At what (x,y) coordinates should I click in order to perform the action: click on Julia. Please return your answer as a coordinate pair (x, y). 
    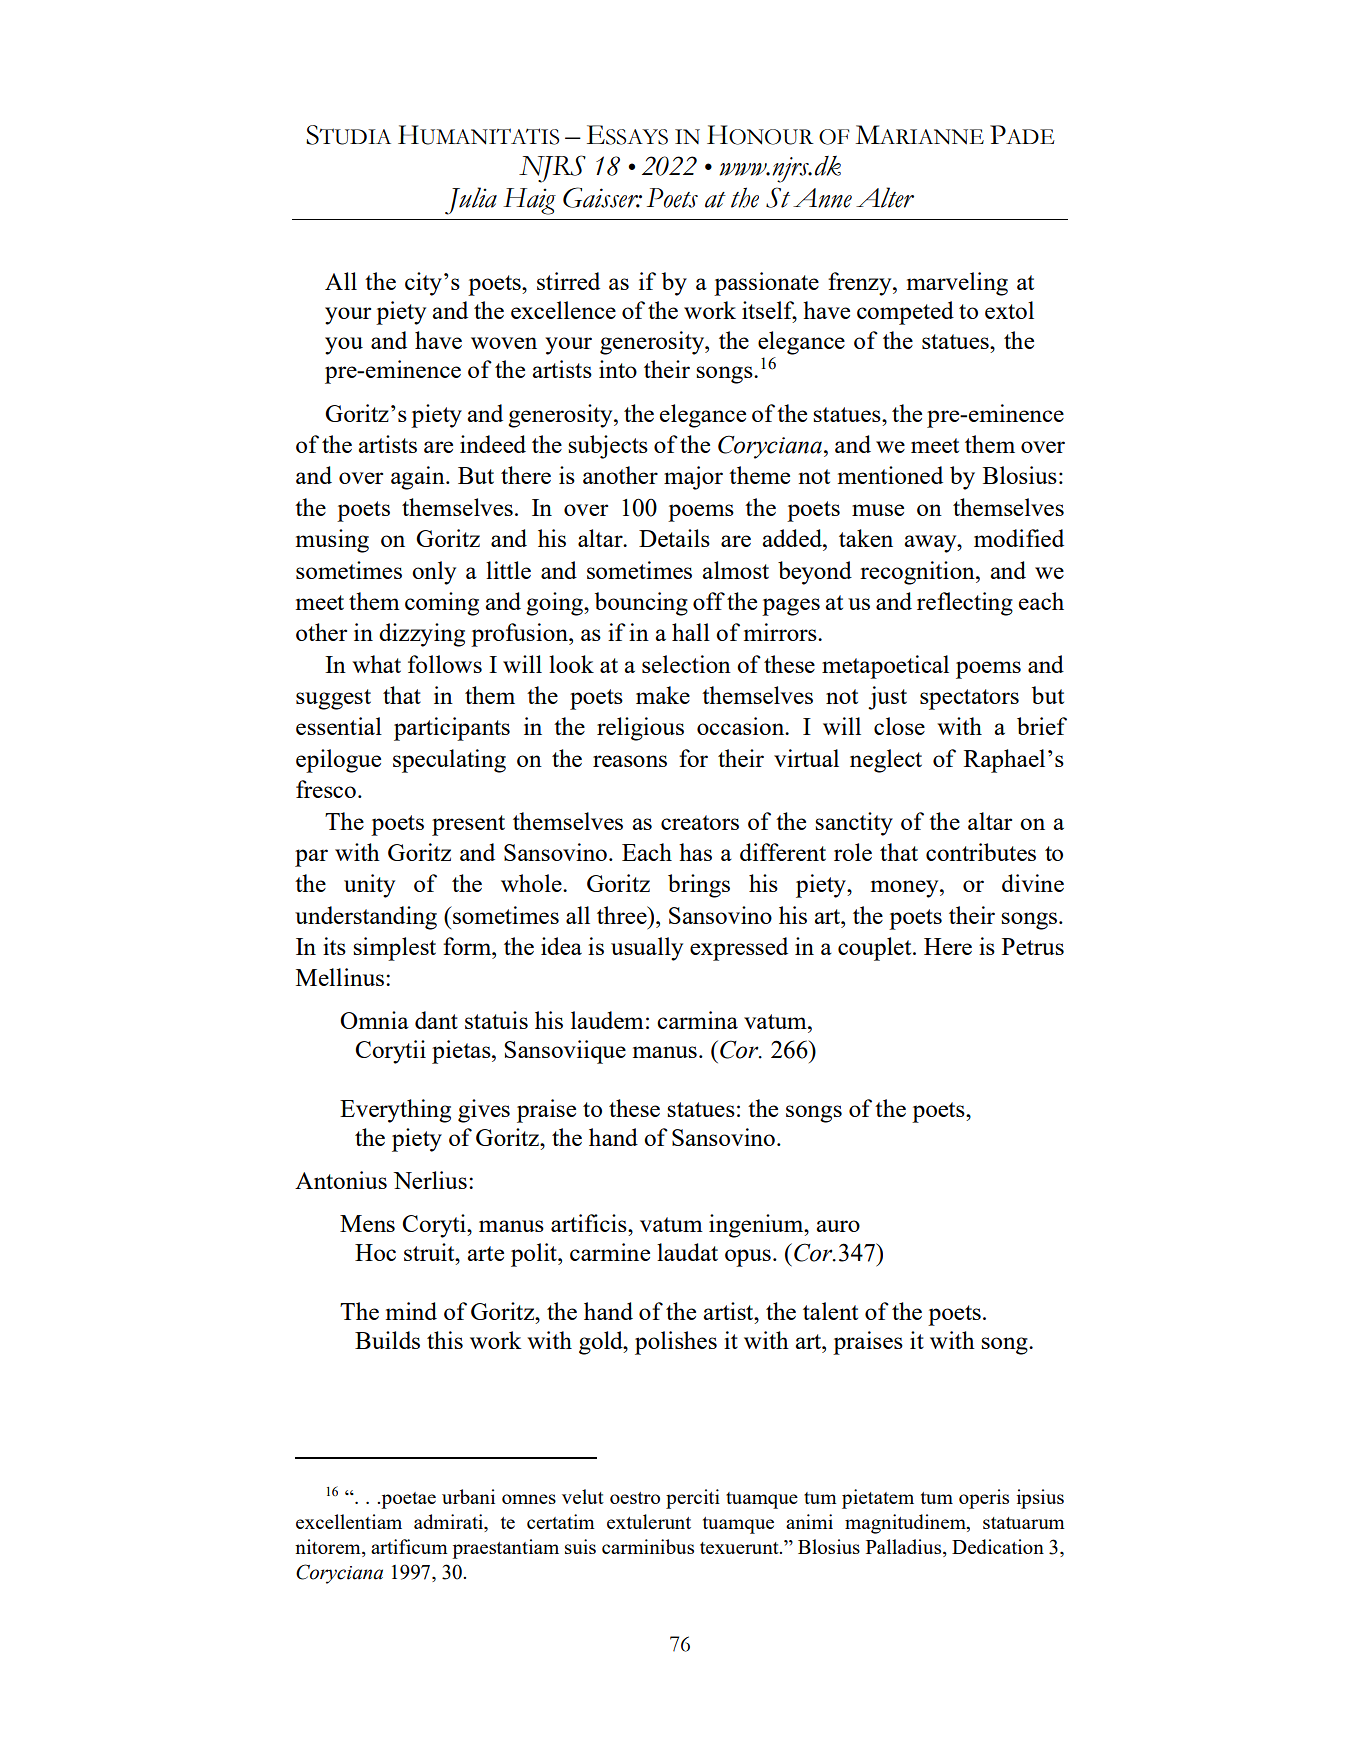
    Looking at the image, I should click on (471, 201).
